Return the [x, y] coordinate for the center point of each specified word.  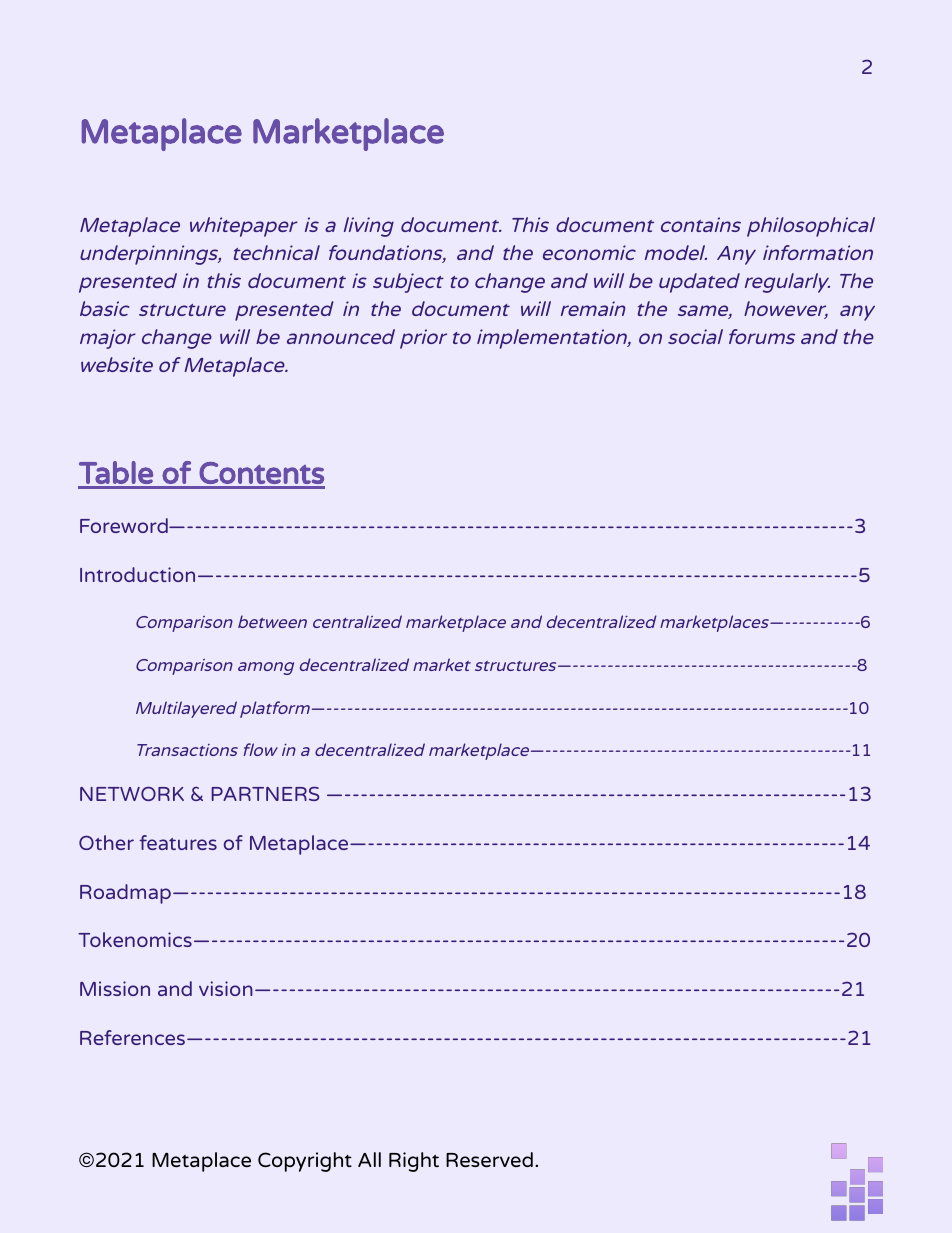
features [178, 842]
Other [106, 842]
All [369, 1159]
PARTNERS [265, 793]
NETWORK [132, 793]
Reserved [489, 1159]
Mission [115, 988]
